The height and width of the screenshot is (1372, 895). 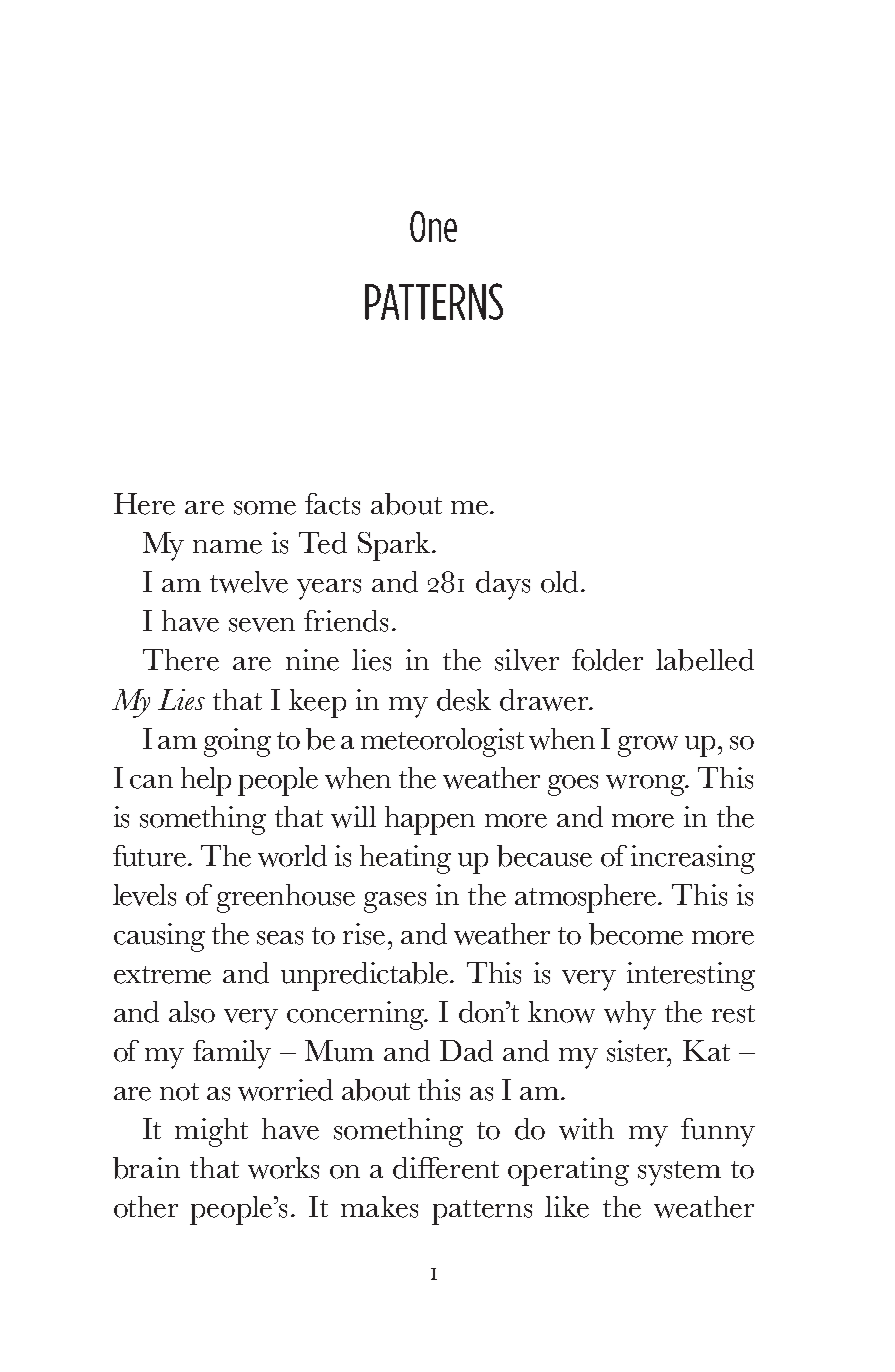 I want to click on facts, so click(x=332, y=504).
